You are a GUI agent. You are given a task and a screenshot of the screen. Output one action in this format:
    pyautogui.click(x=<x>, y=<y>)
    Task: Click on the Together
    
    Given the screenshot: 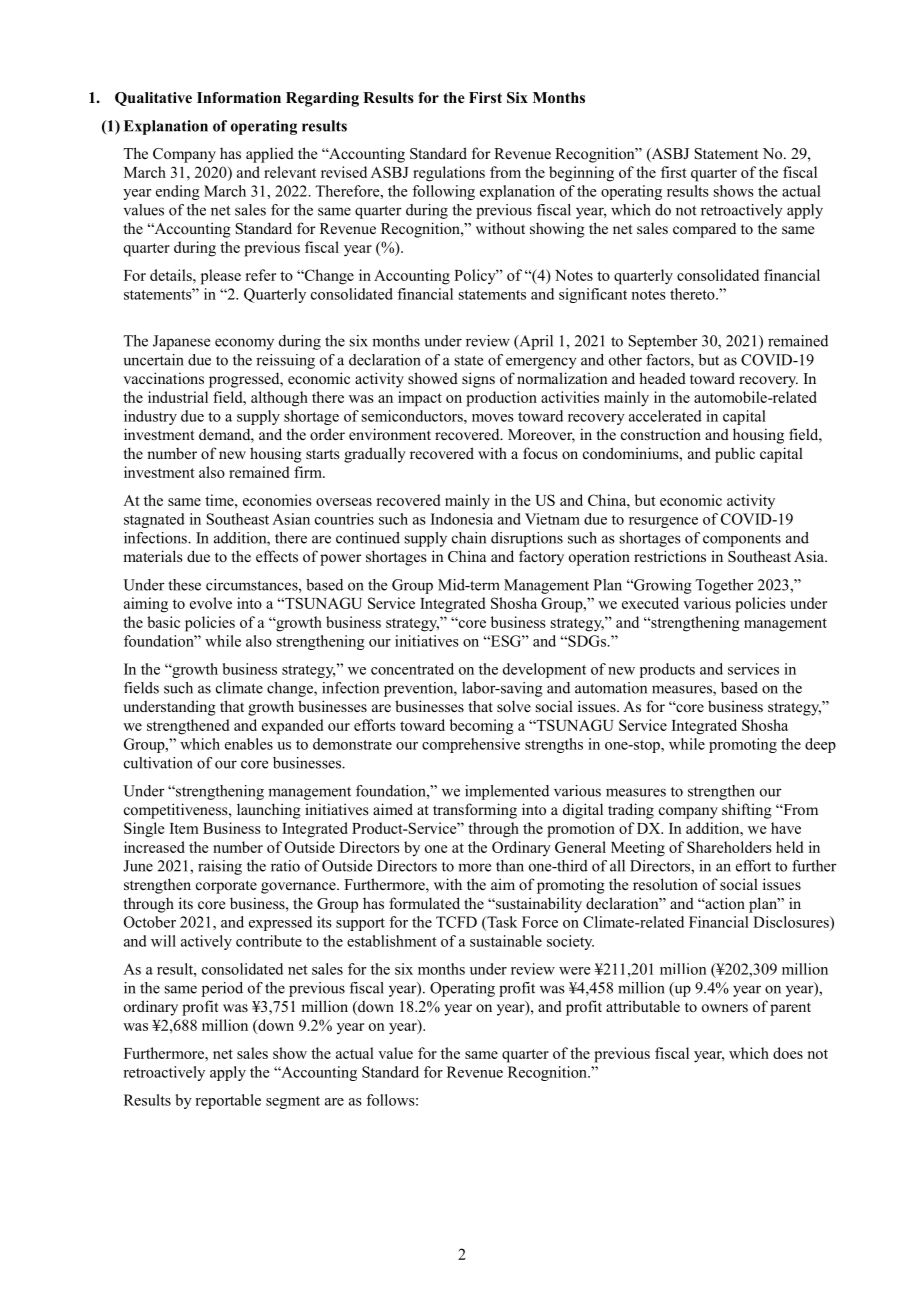 What is the action you would take?
    pyautogui.click(x=724, y=586)
